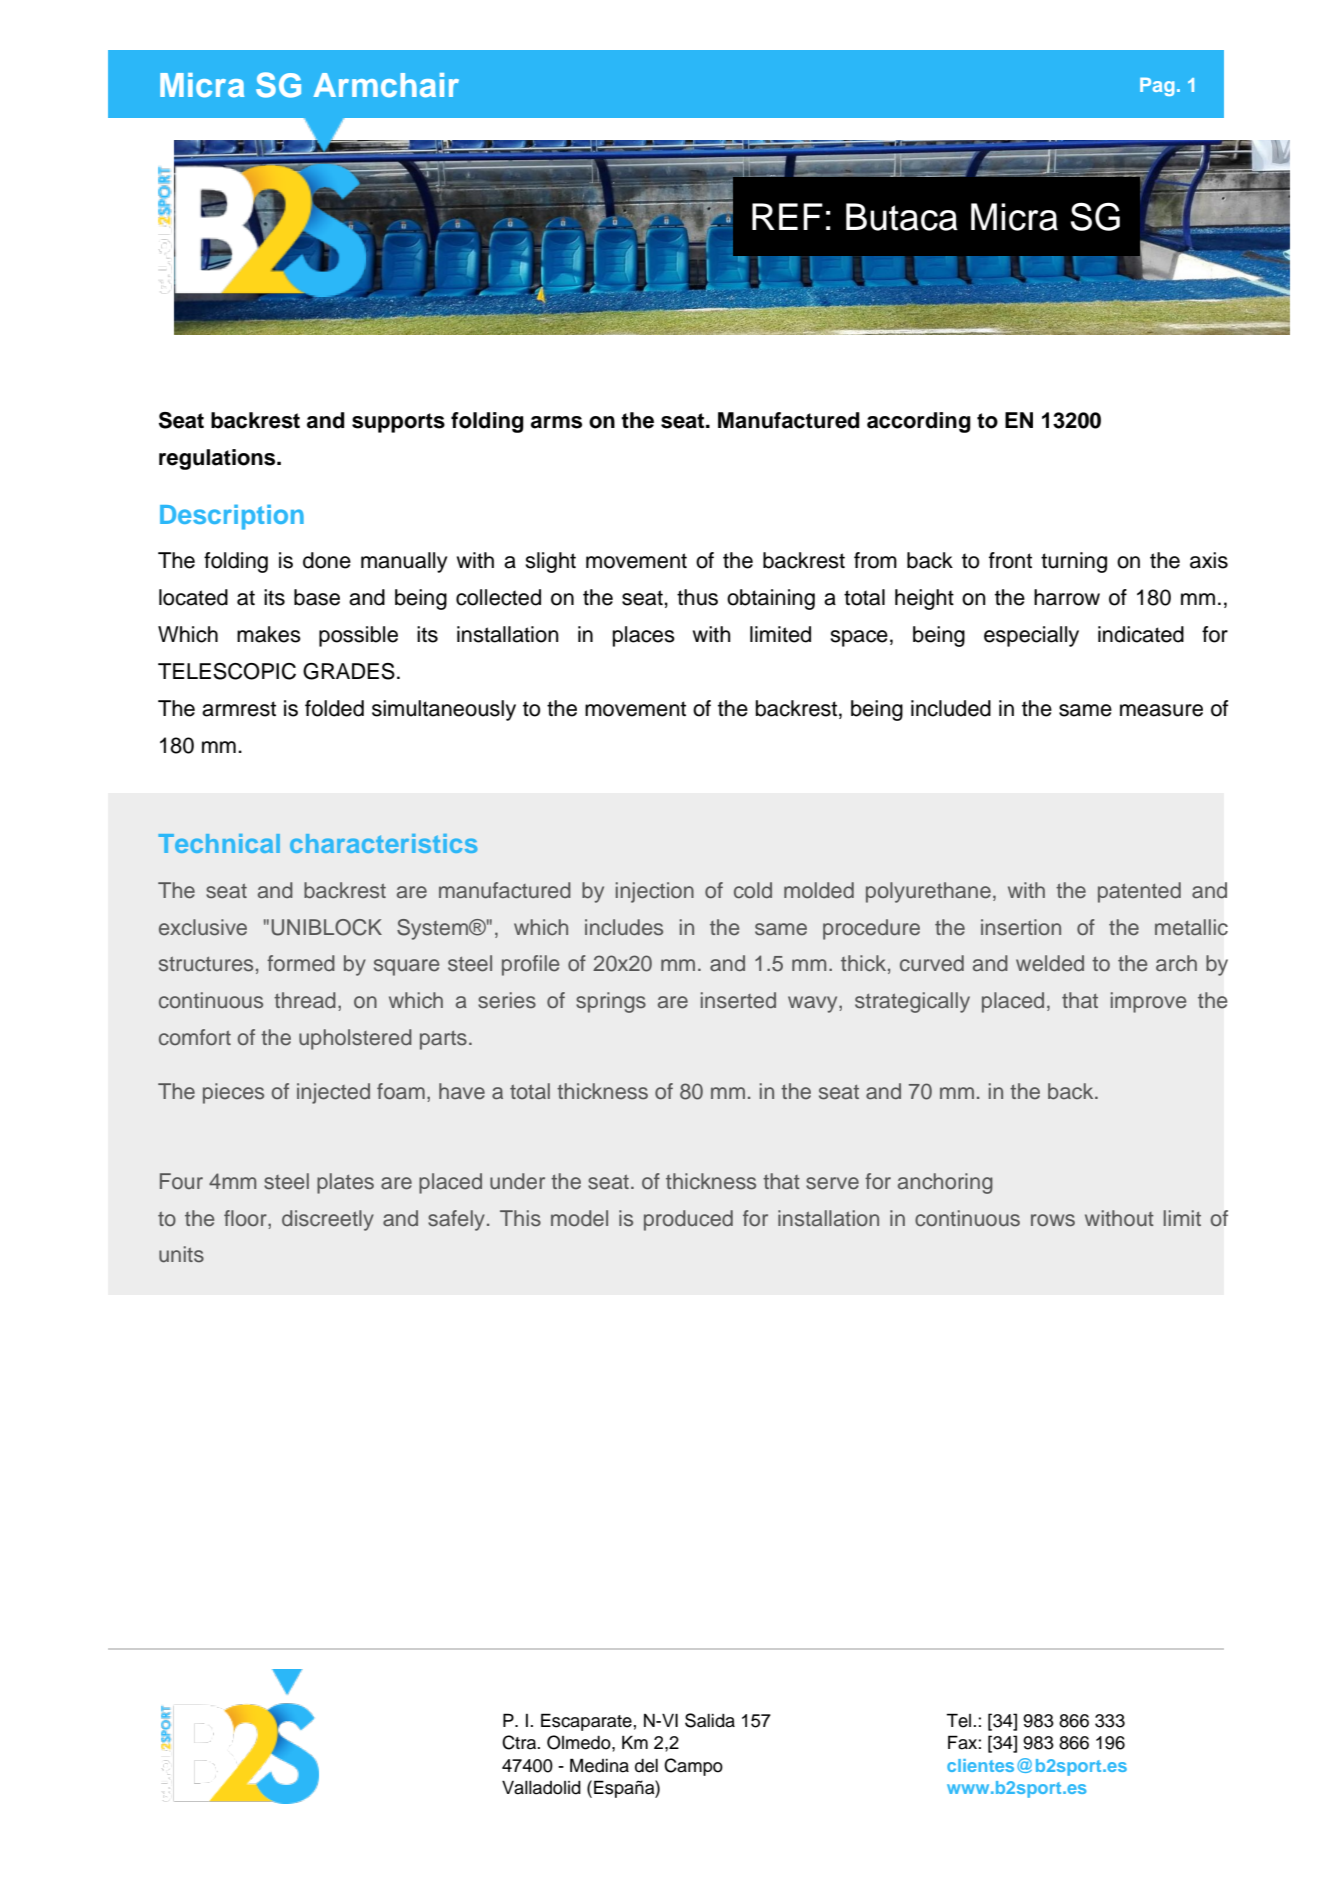 The height and width of the page is (1883, 1331). What do you see at coordinates (787, 216) in the page?
I see `REF` at bounding box center [787, 216].
